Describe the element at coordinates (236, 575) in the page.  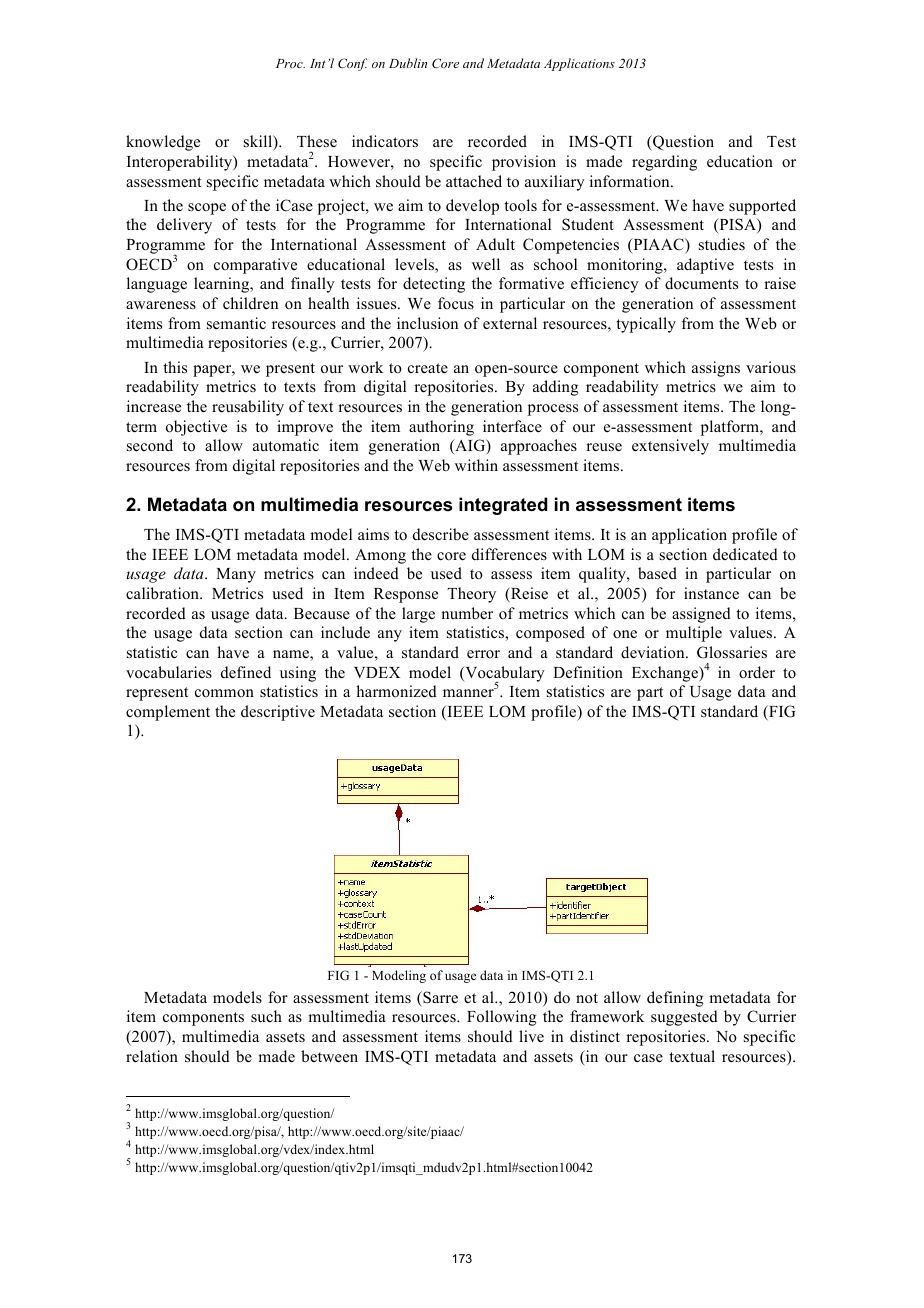
I see `Many` at that location.
